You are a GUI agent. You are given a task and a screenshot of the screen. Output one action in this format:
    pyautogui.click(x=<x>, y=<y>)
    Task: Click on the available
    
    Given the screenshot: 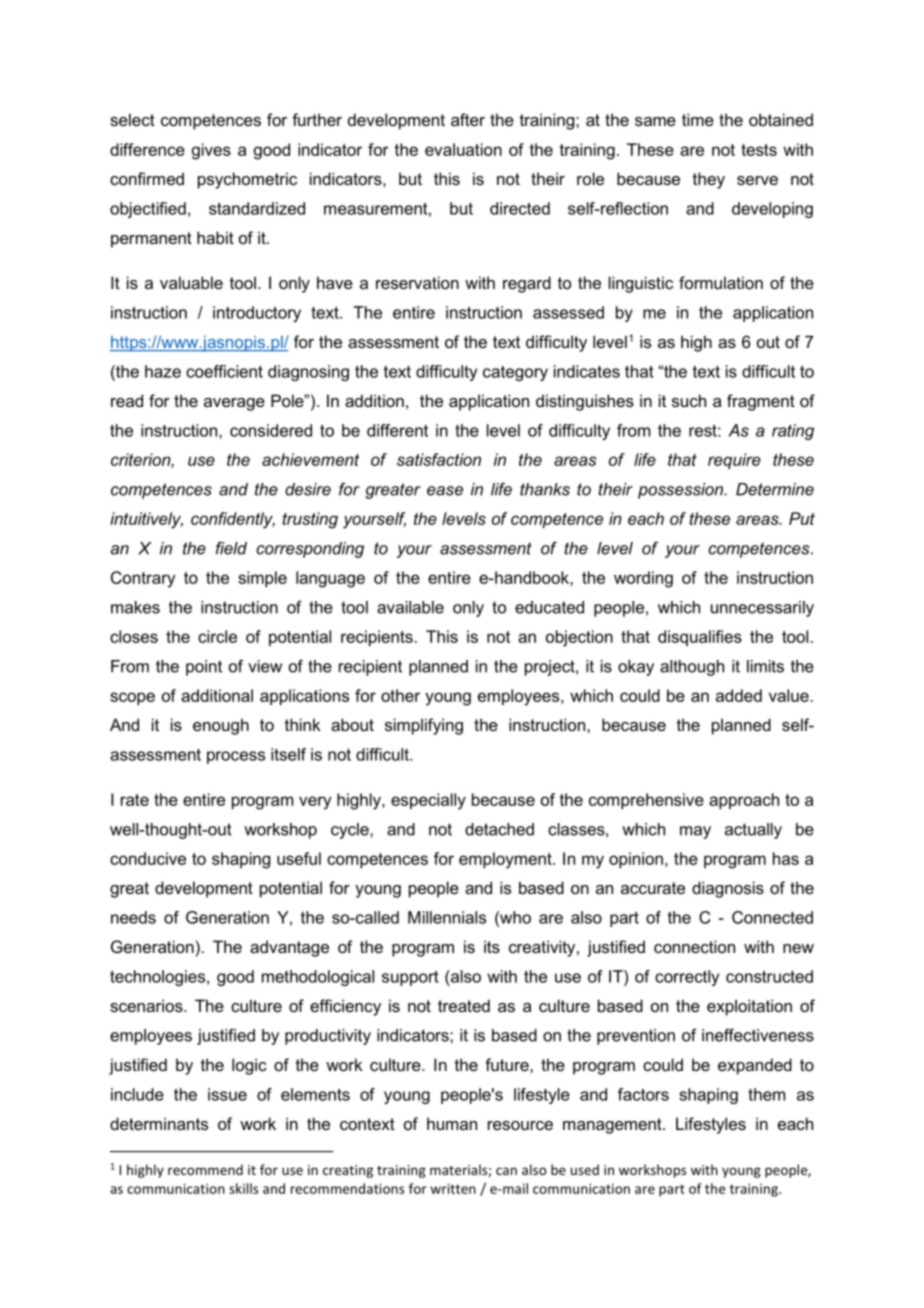 What is the action you would take?
    pyautogui.click(x=410, y=607)
